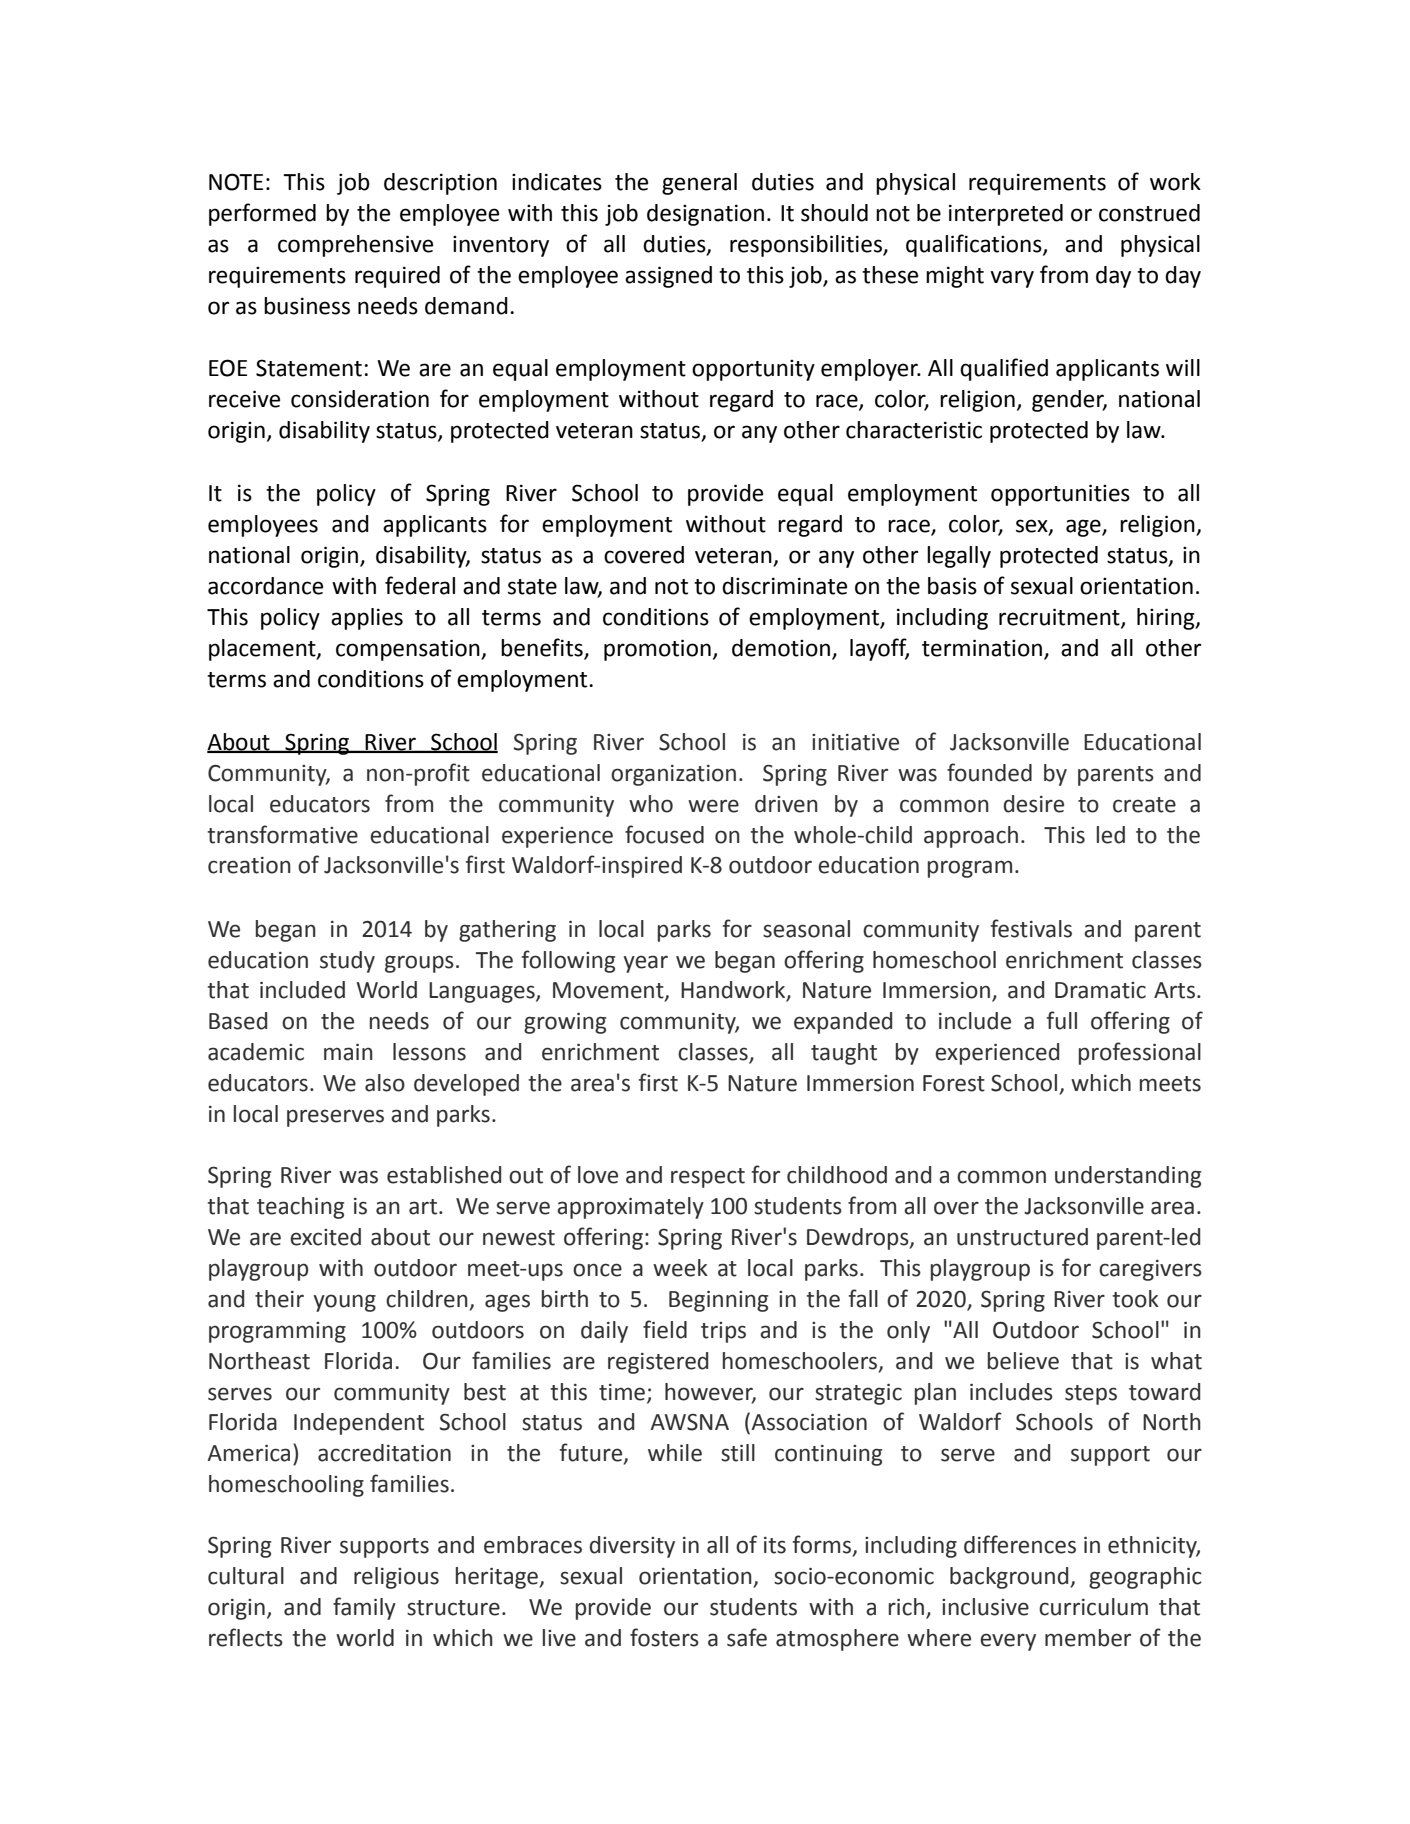 Image resolution: width=1410 pixels, height=1824 pixels. I want to click on recruitment, so click(1060, 617).
